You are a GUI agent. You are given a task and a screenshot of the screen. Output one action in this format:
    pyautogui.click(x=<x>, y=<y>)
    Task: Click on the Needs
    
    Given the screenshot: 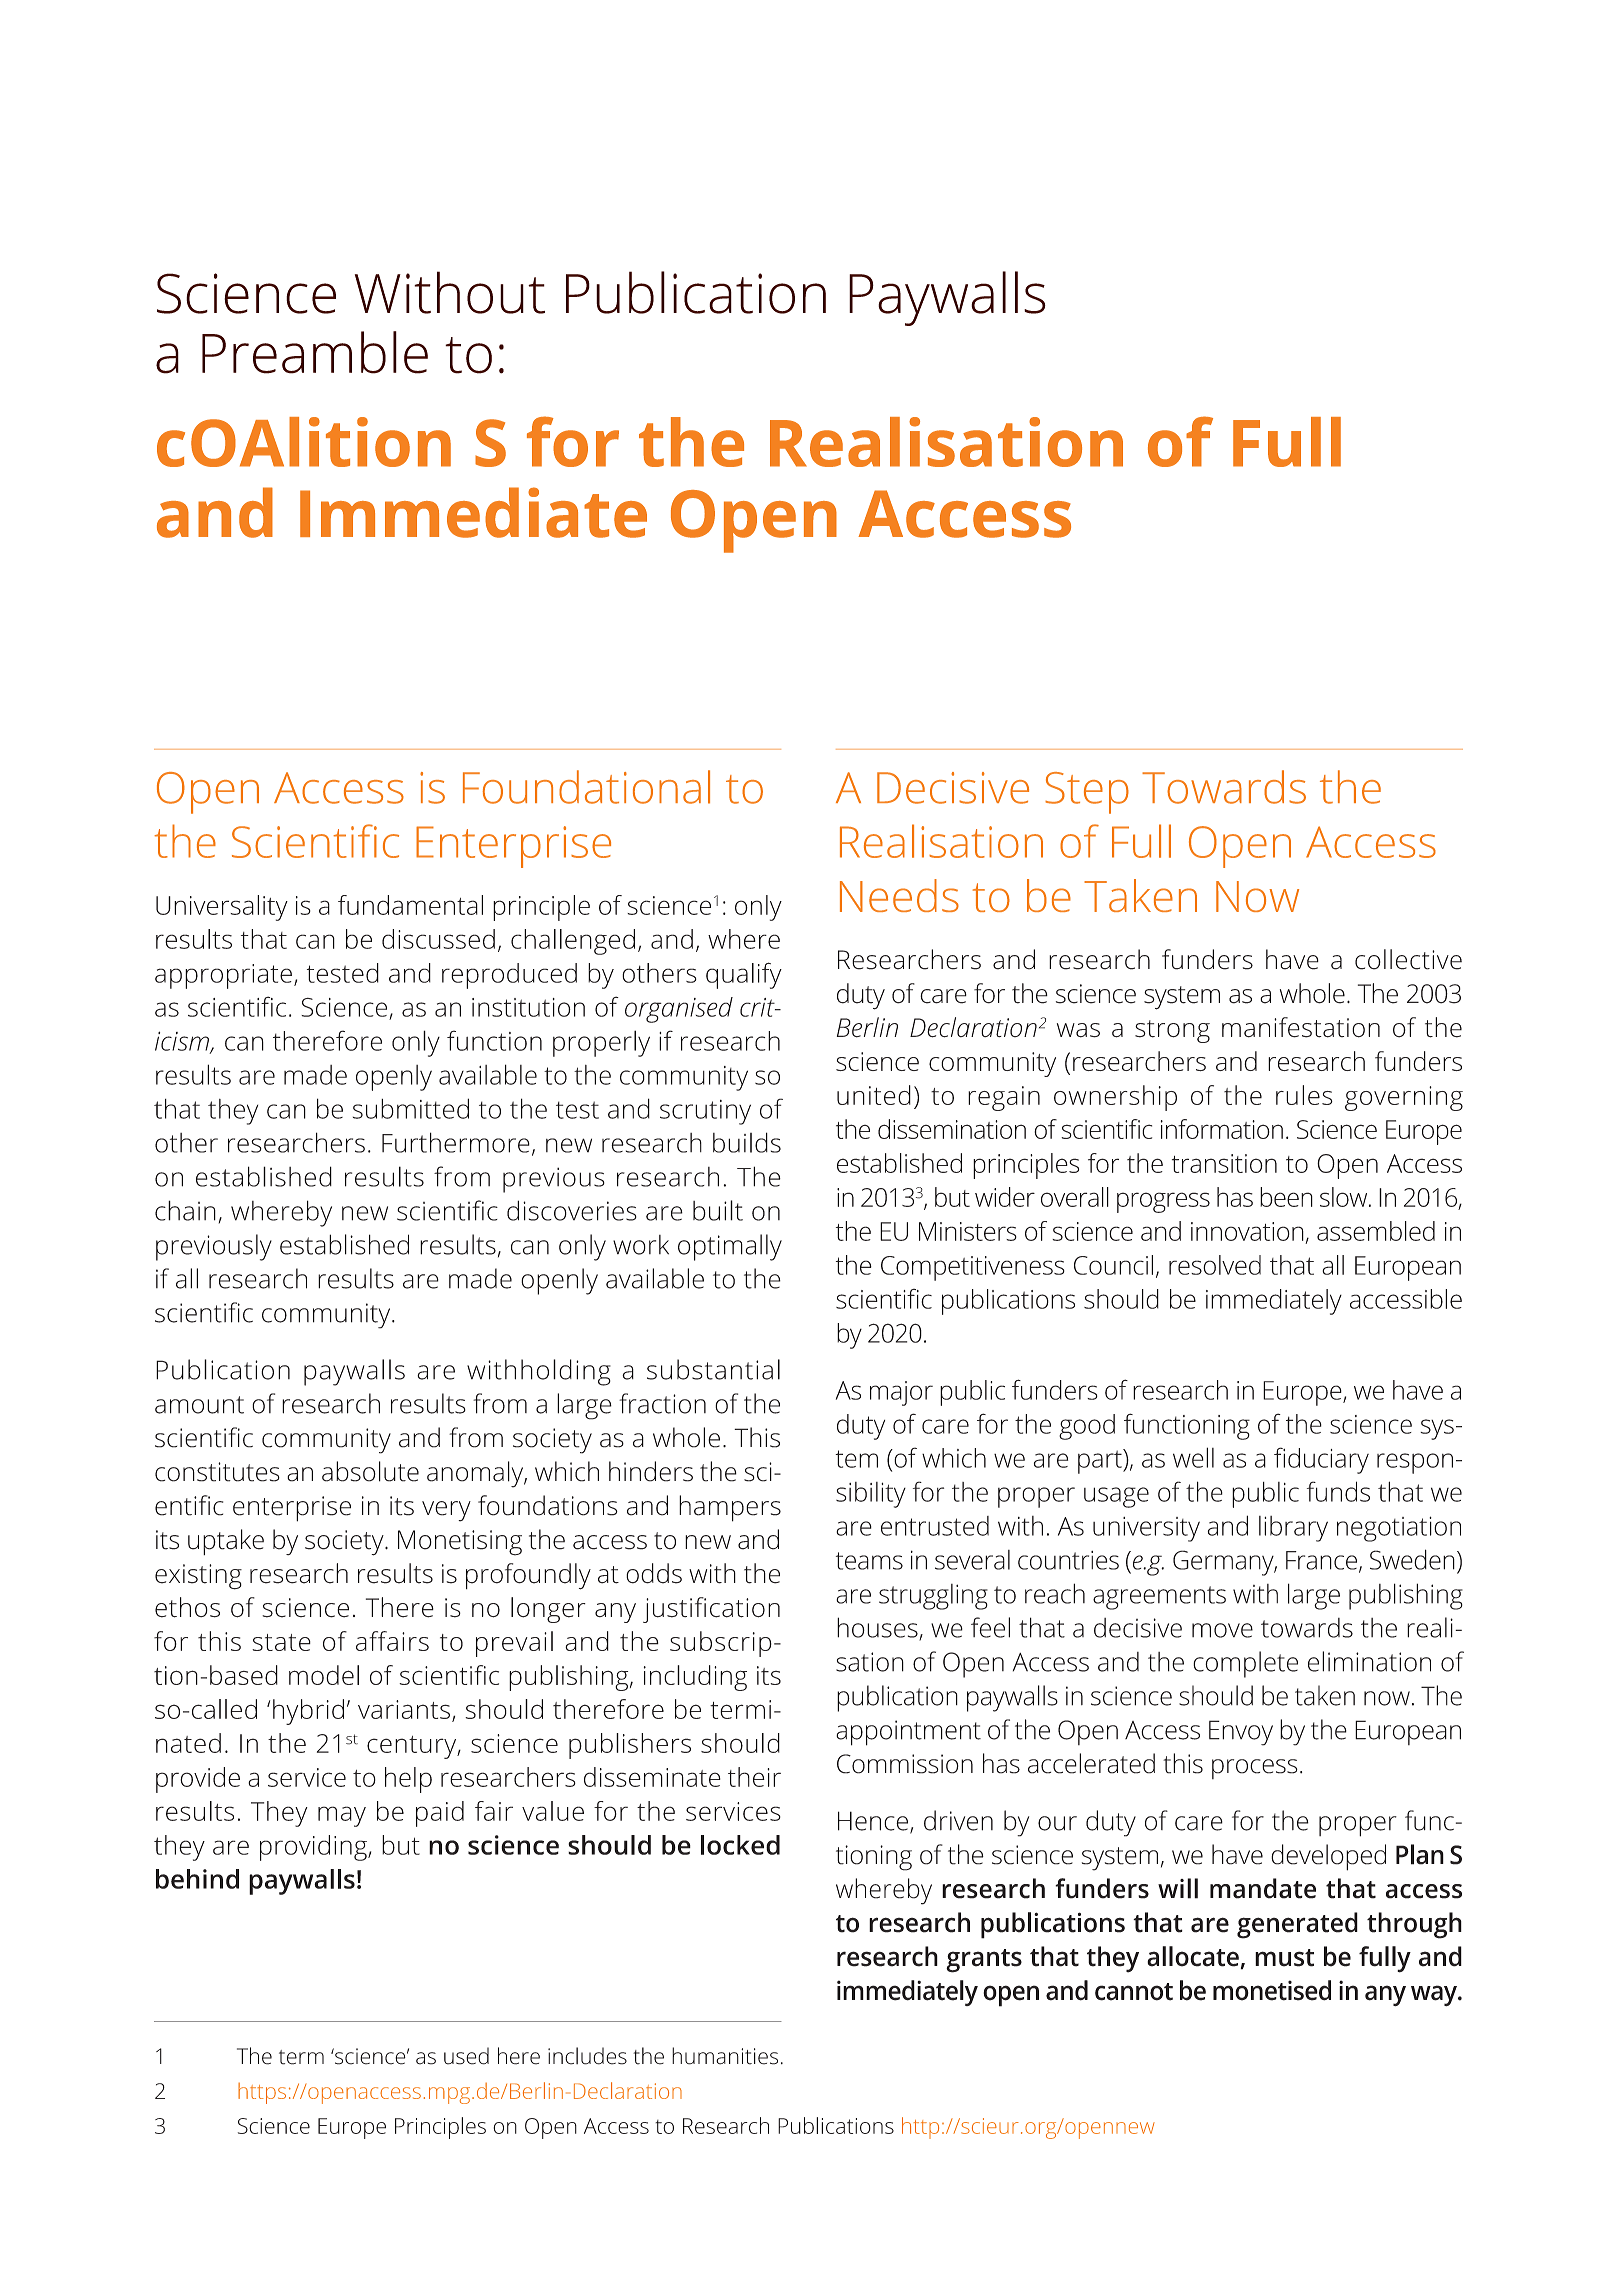 What is the action you would take?
    pyautogui.click(x=899, y=895)
